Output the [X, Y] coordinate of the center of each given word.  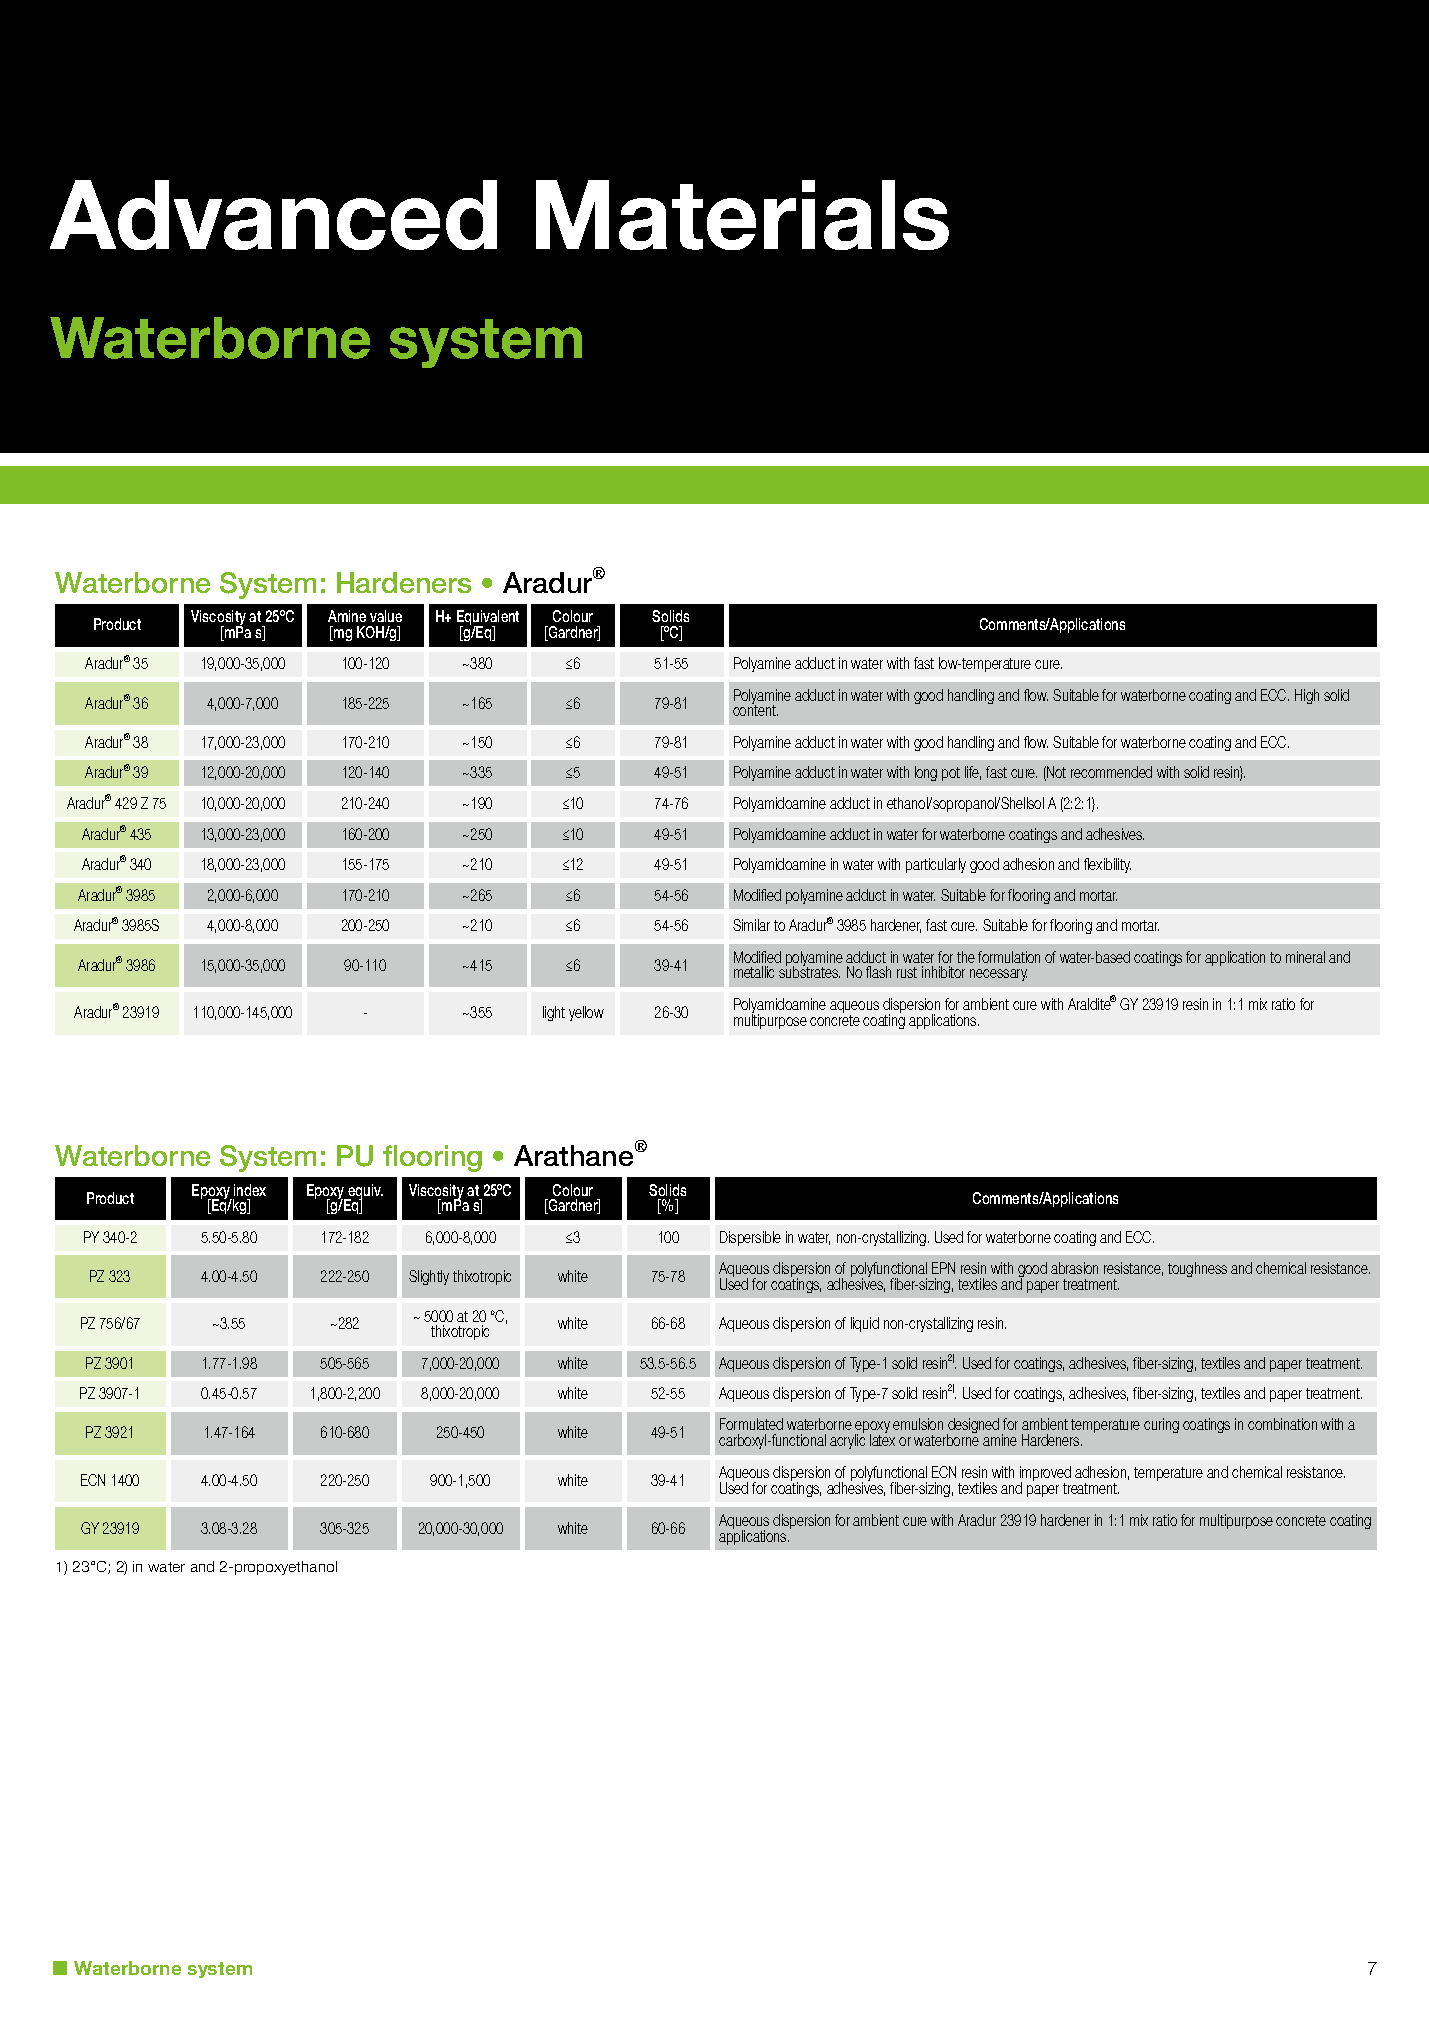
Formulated [751, 1424]
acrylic [847, 1441]
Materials [742, 215]
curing [1161, 1425]
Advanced [273, 215]
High [1307, 696]
